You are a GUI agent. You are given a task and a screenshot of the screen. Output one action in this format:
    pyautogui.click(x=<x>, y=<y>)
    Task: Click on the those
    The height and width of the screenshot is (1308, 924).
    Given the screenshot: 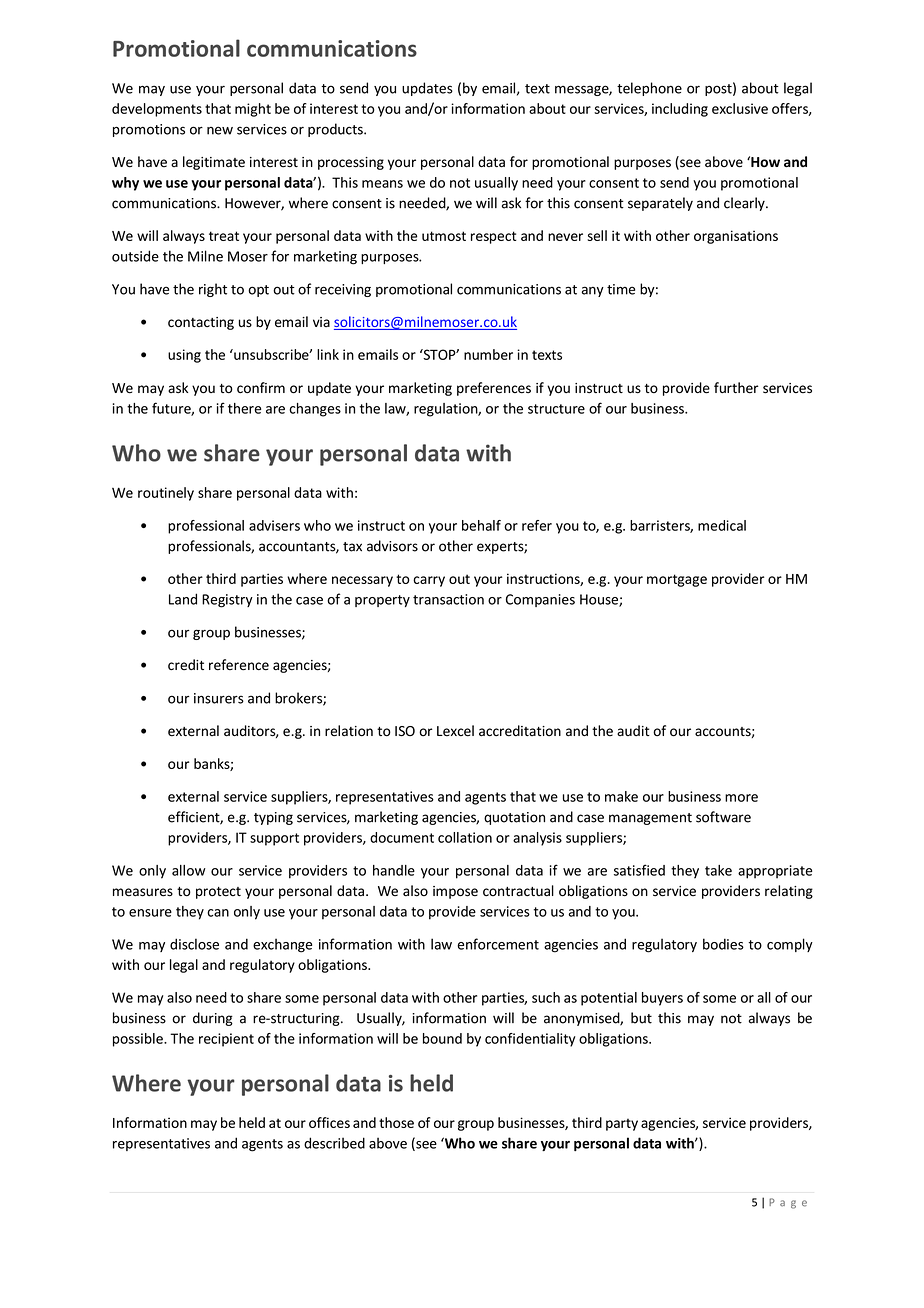 What is the action you would take?
    pyautogui.click(x=396, y=1122)
